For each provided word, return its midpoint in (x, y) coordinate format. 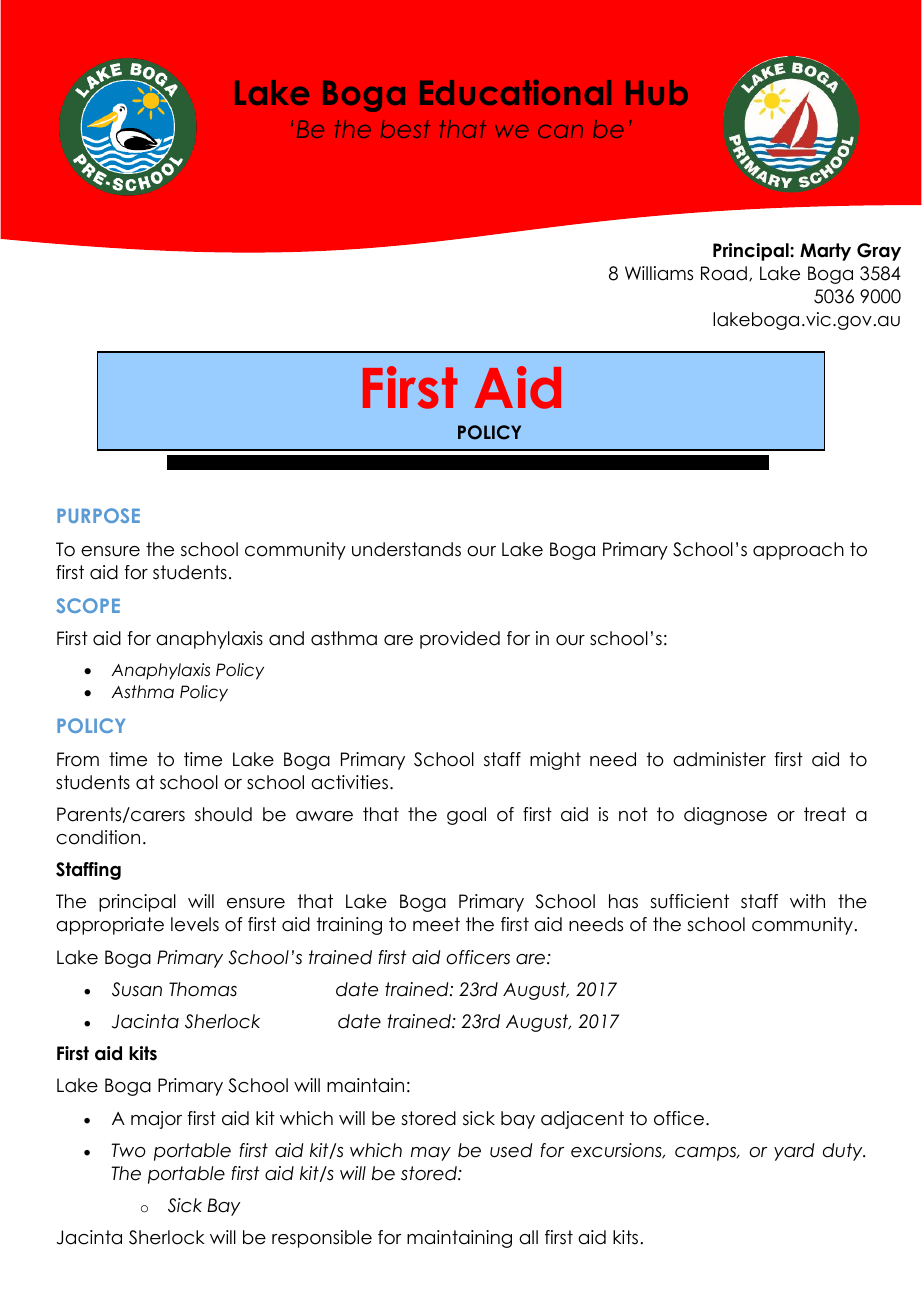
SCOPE (88, 605)
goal (466, 816)
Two (129, 1150)
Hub (657, 92)
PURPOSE (98, 515)
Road (724, 273)
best (405, 129)
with (807, 901)
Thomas (203, 989)
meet (436, 924)
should (223, 814)
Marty (825, 252)
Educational (515, 92)
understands (406, 549)
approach (798, 551)
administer (719, 759)
